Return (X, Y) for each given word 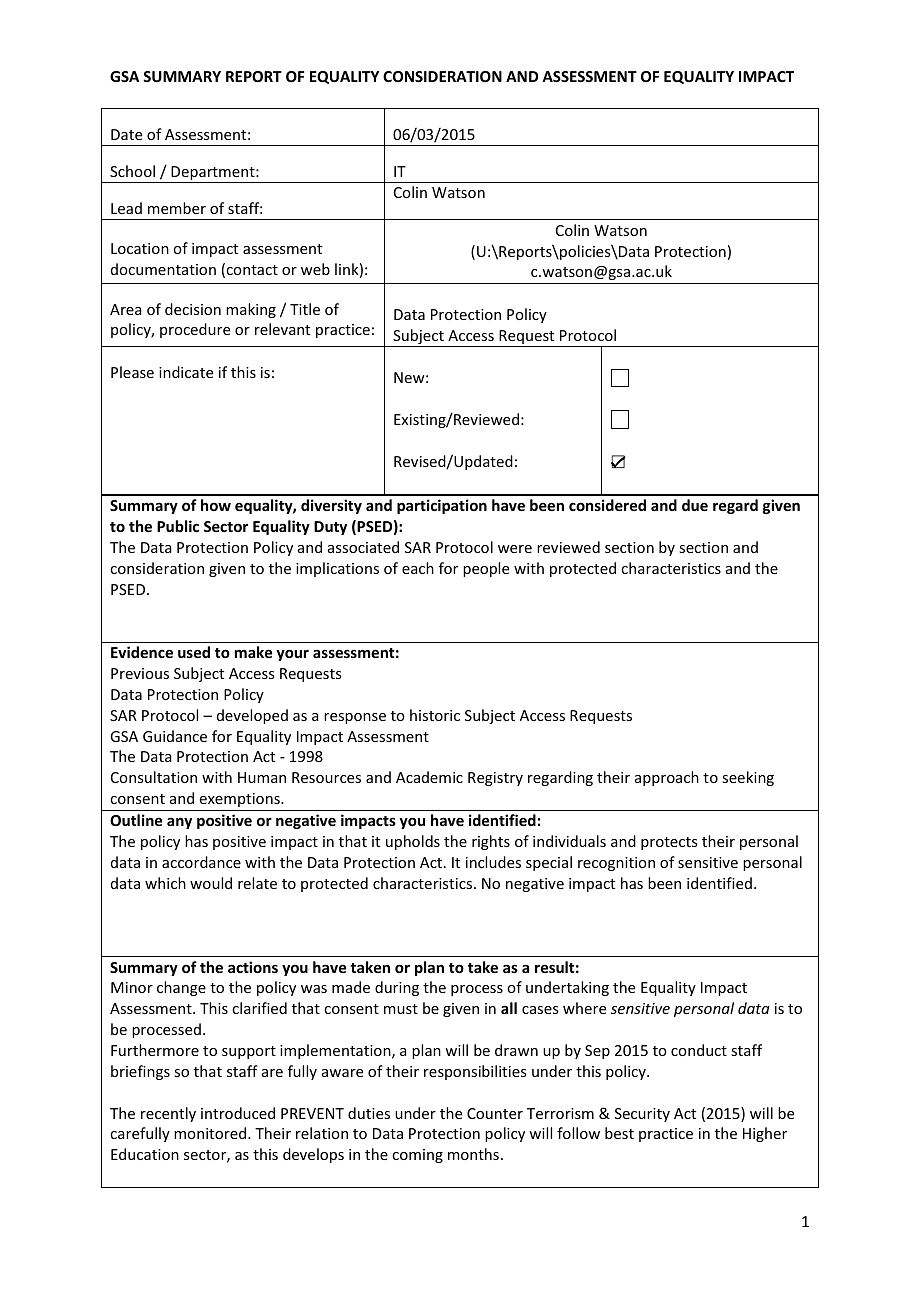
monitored (211, 1133)
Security (642, 1115)
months (473, 1154)
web (315, 269)
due (695, 505)
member (177, 208)
